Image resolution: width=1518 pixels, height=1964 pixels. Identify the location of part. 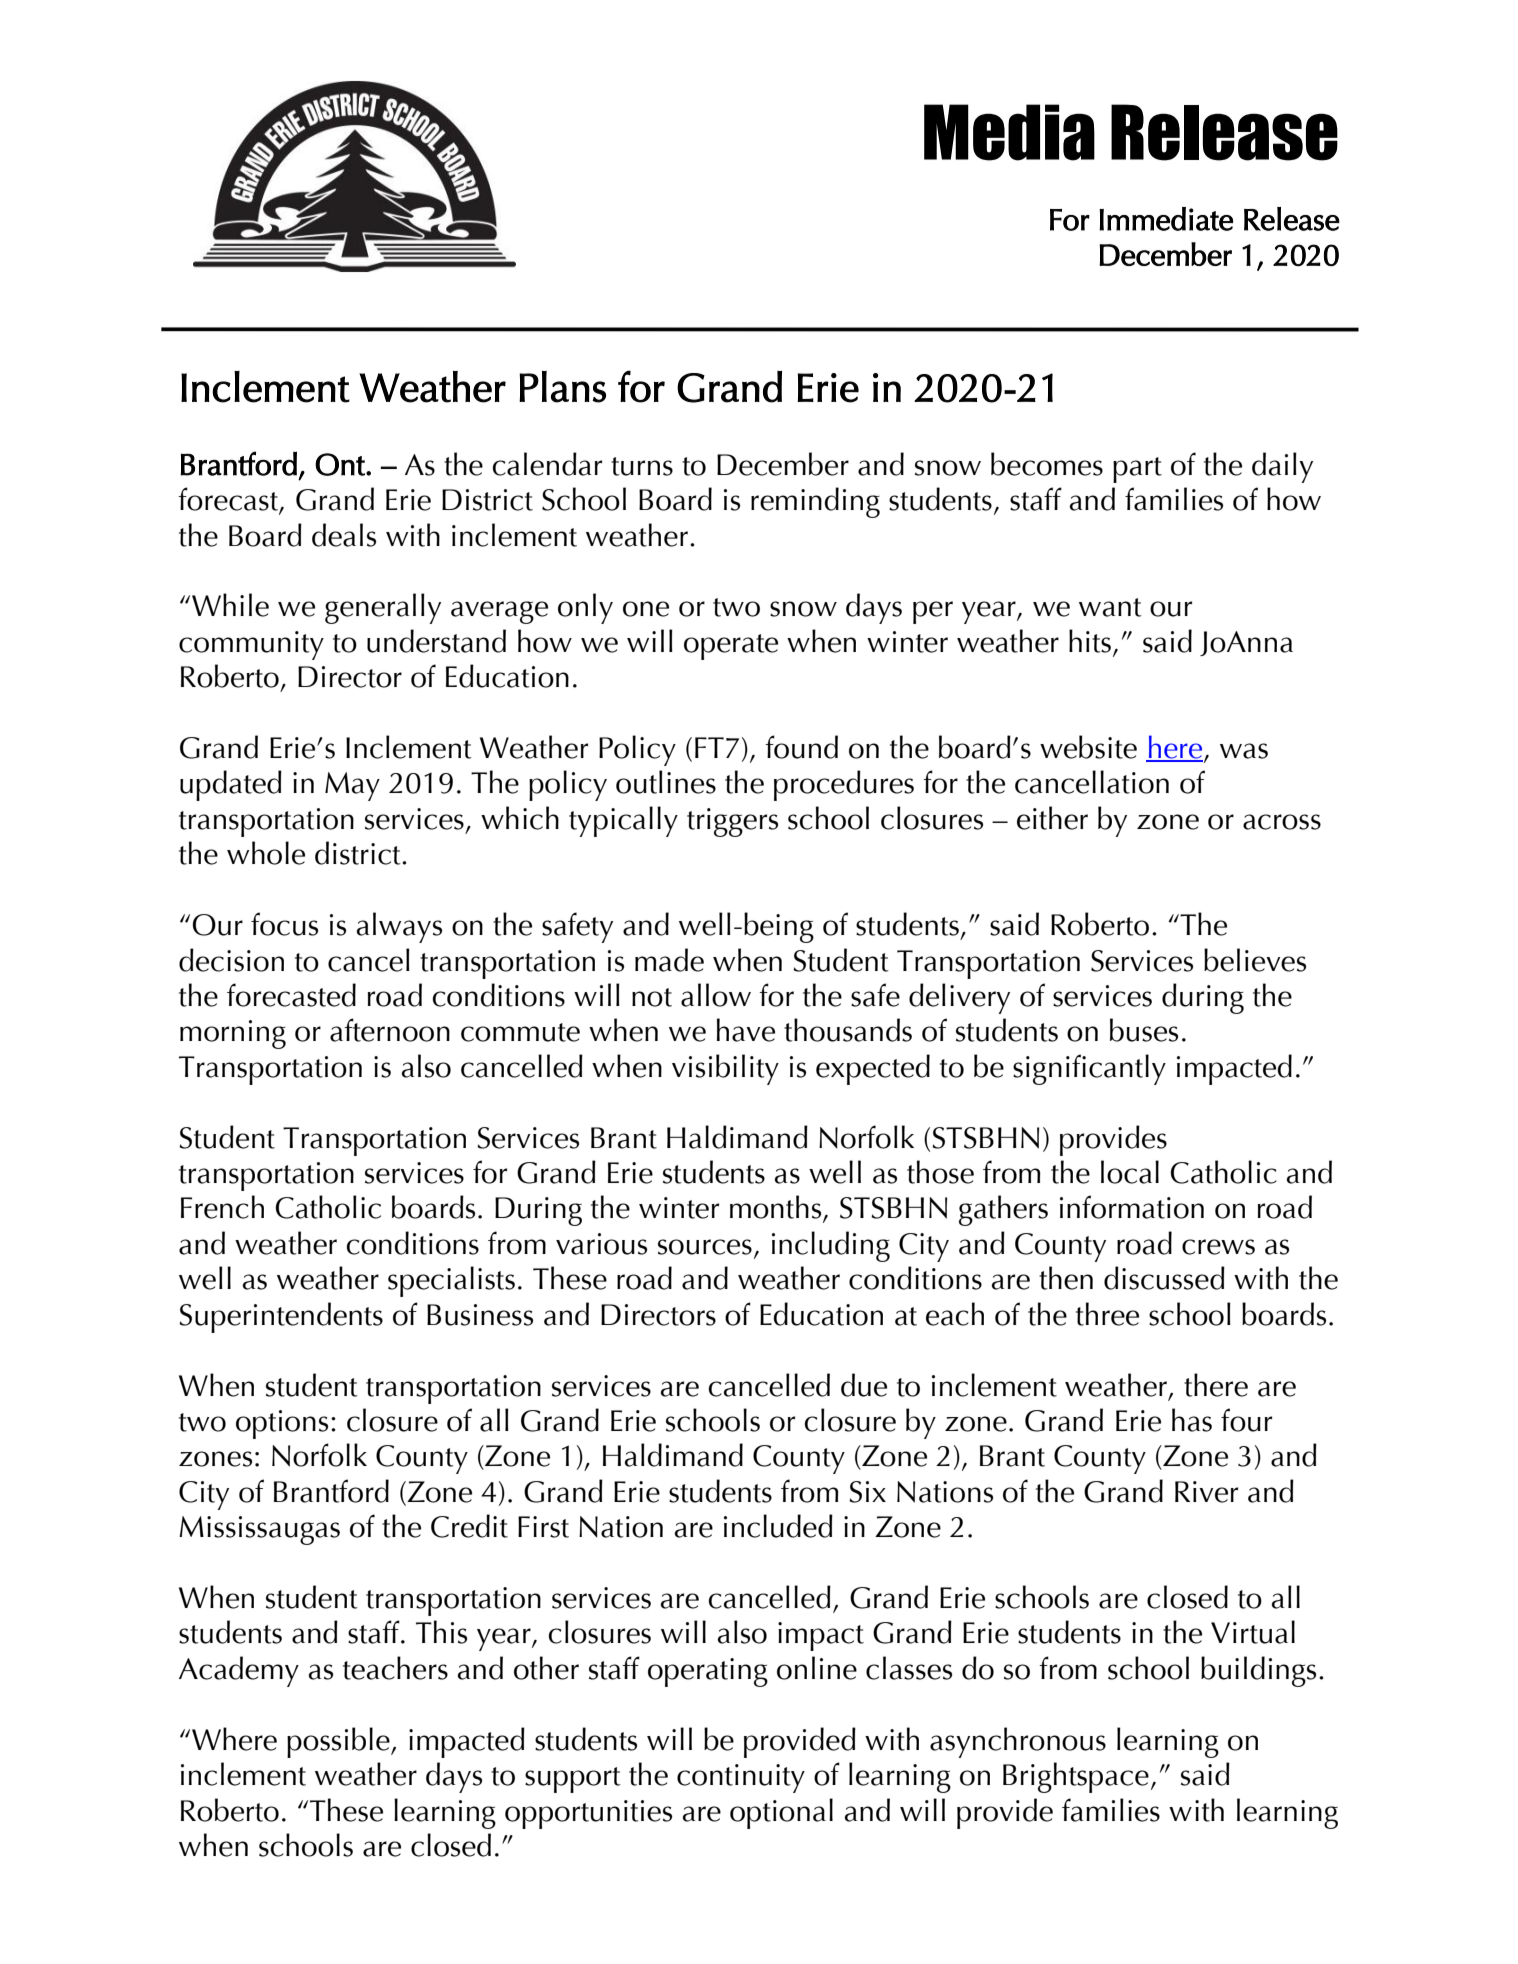
(1137, 470).
